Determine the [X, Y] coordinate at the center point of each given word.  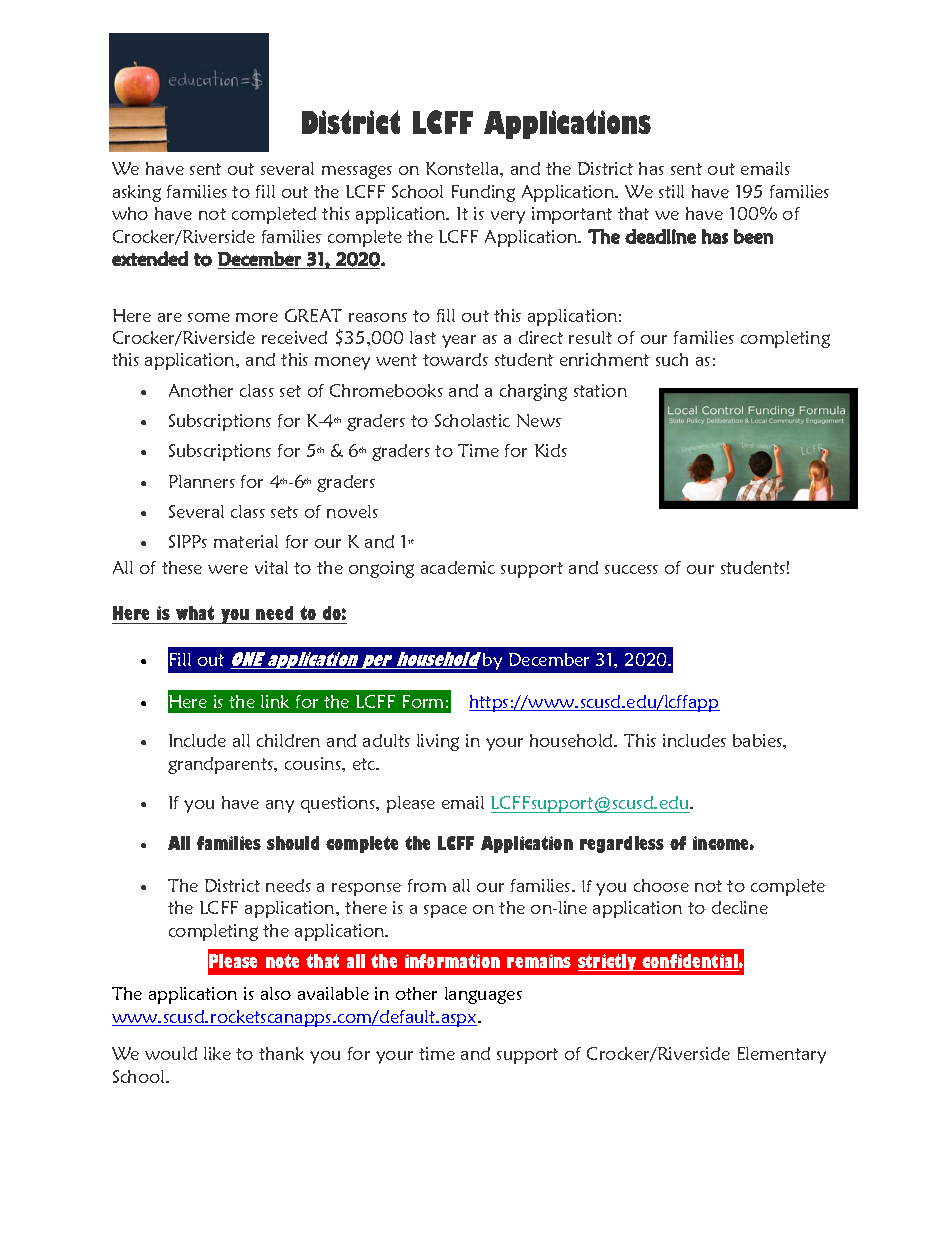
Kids [551, 450]
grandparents [221, 765]
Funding [483, 193]
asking [137, 193]
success [631, 569]
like [217, 1053]
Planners [202, 481]
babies [758, 740]
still [671, 191]
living [438, 742]
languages [483, 995]
